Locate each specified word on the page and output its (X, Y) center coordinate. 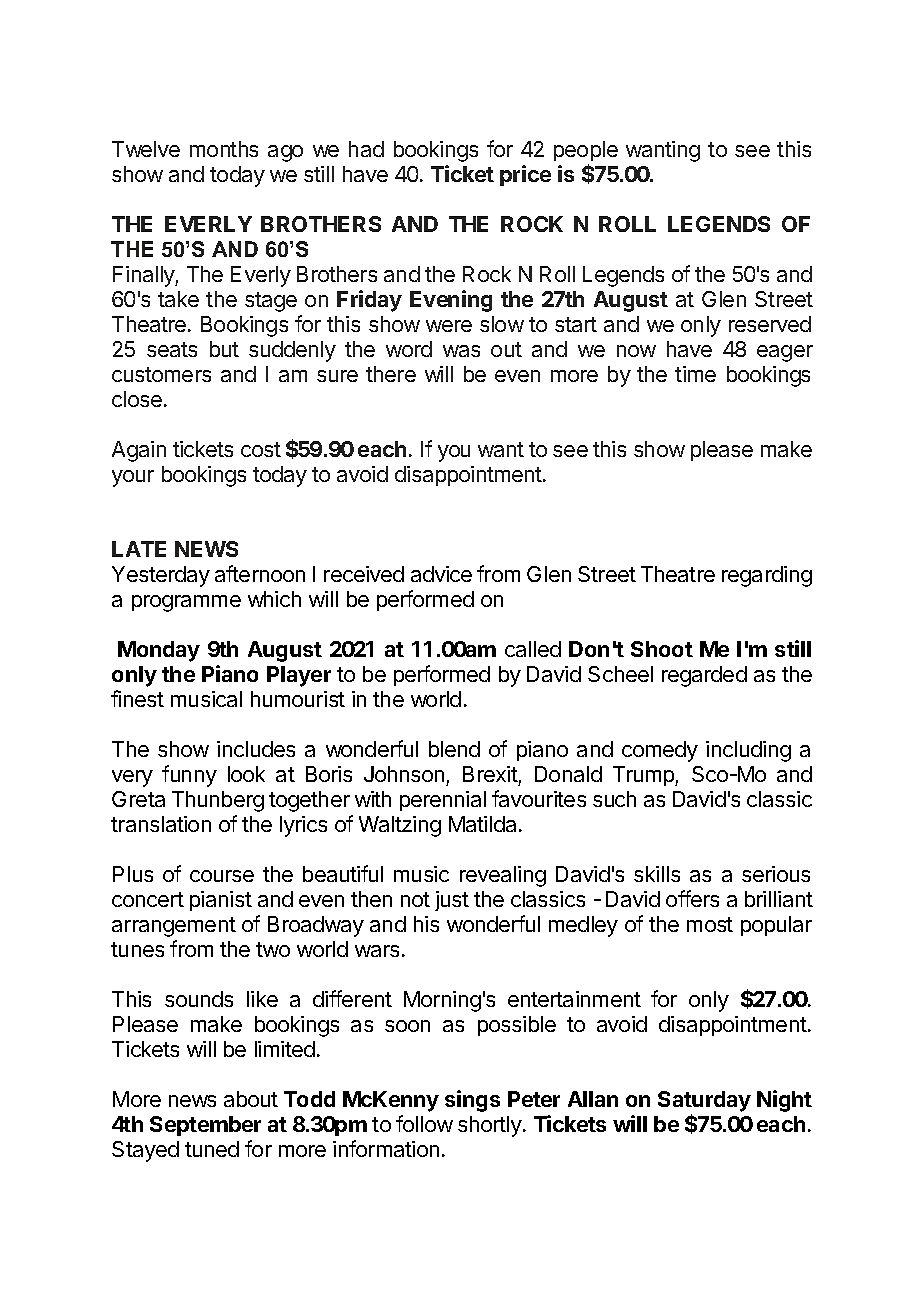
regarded (704, 676)
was (461, 351)
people (586, 151)
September (205, 1126)
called (533, 649)
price (525, 175)
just (452, 901)
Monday (159, 651)
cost (261, 449)
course (222, 876)
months (224, 149)
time (695, 374)
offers (692, 898)
